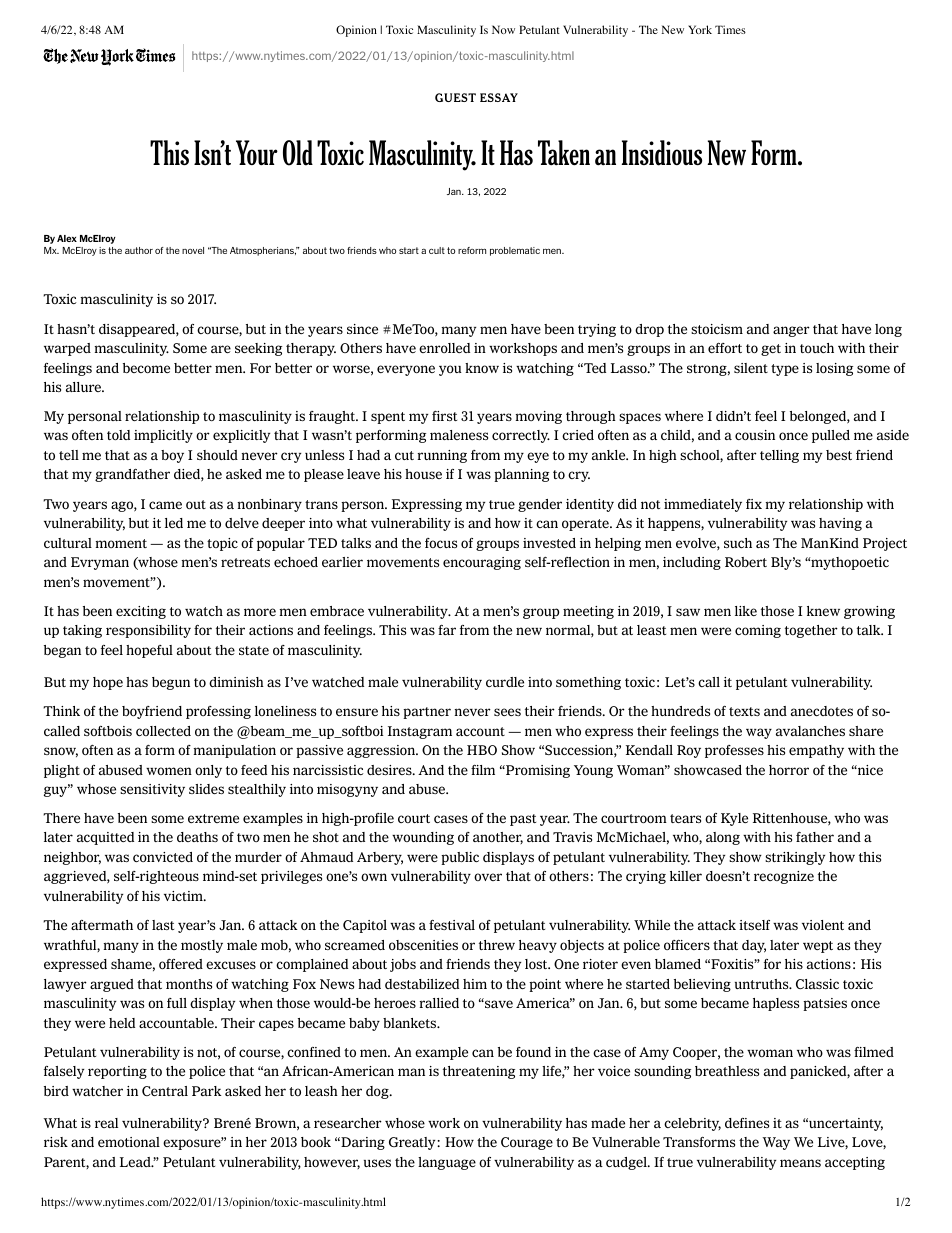  I want to click on knew, so click(823, 611).
